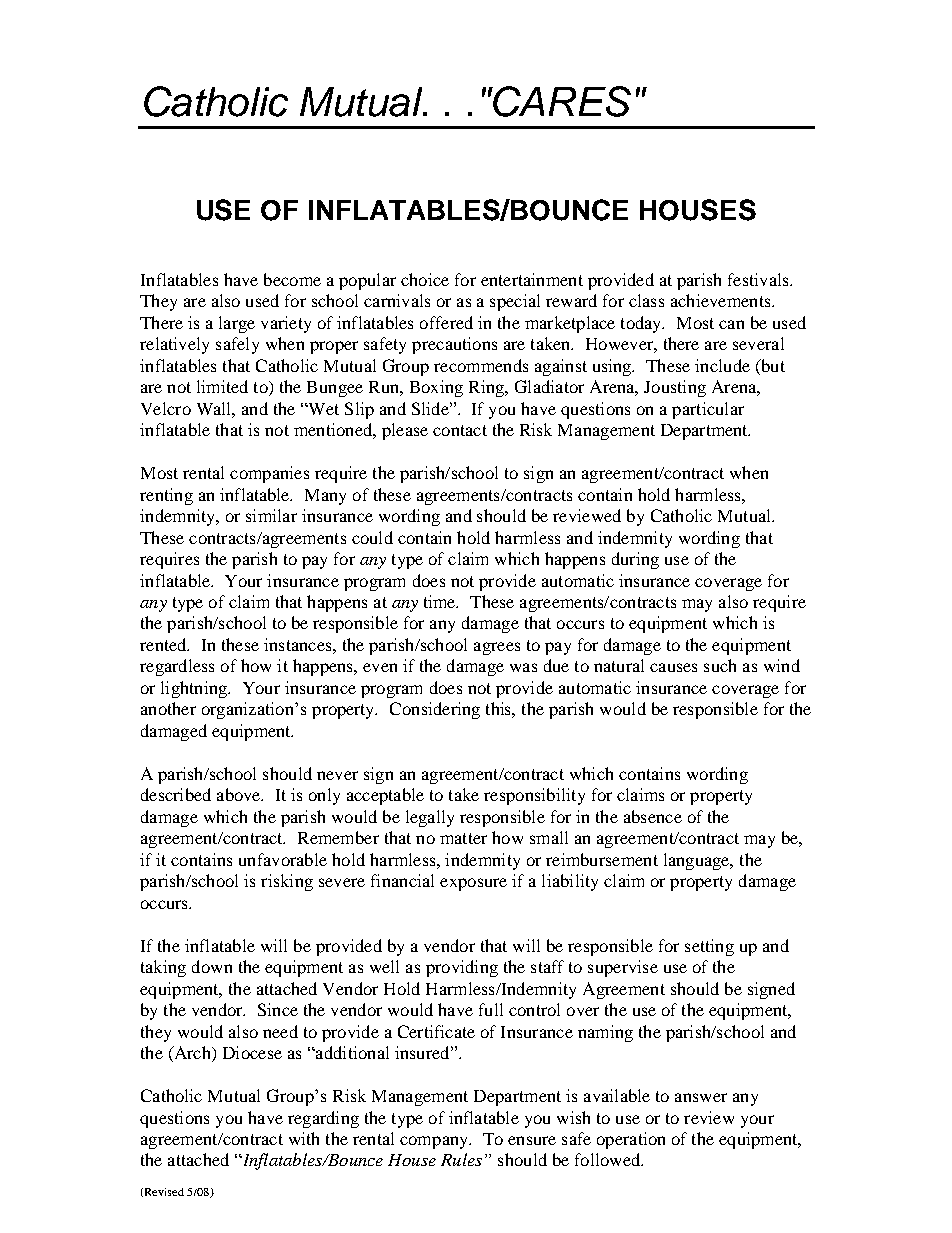 This screenshot has height=1233, width=952. I want to click on answer, so click(701, 1097).
